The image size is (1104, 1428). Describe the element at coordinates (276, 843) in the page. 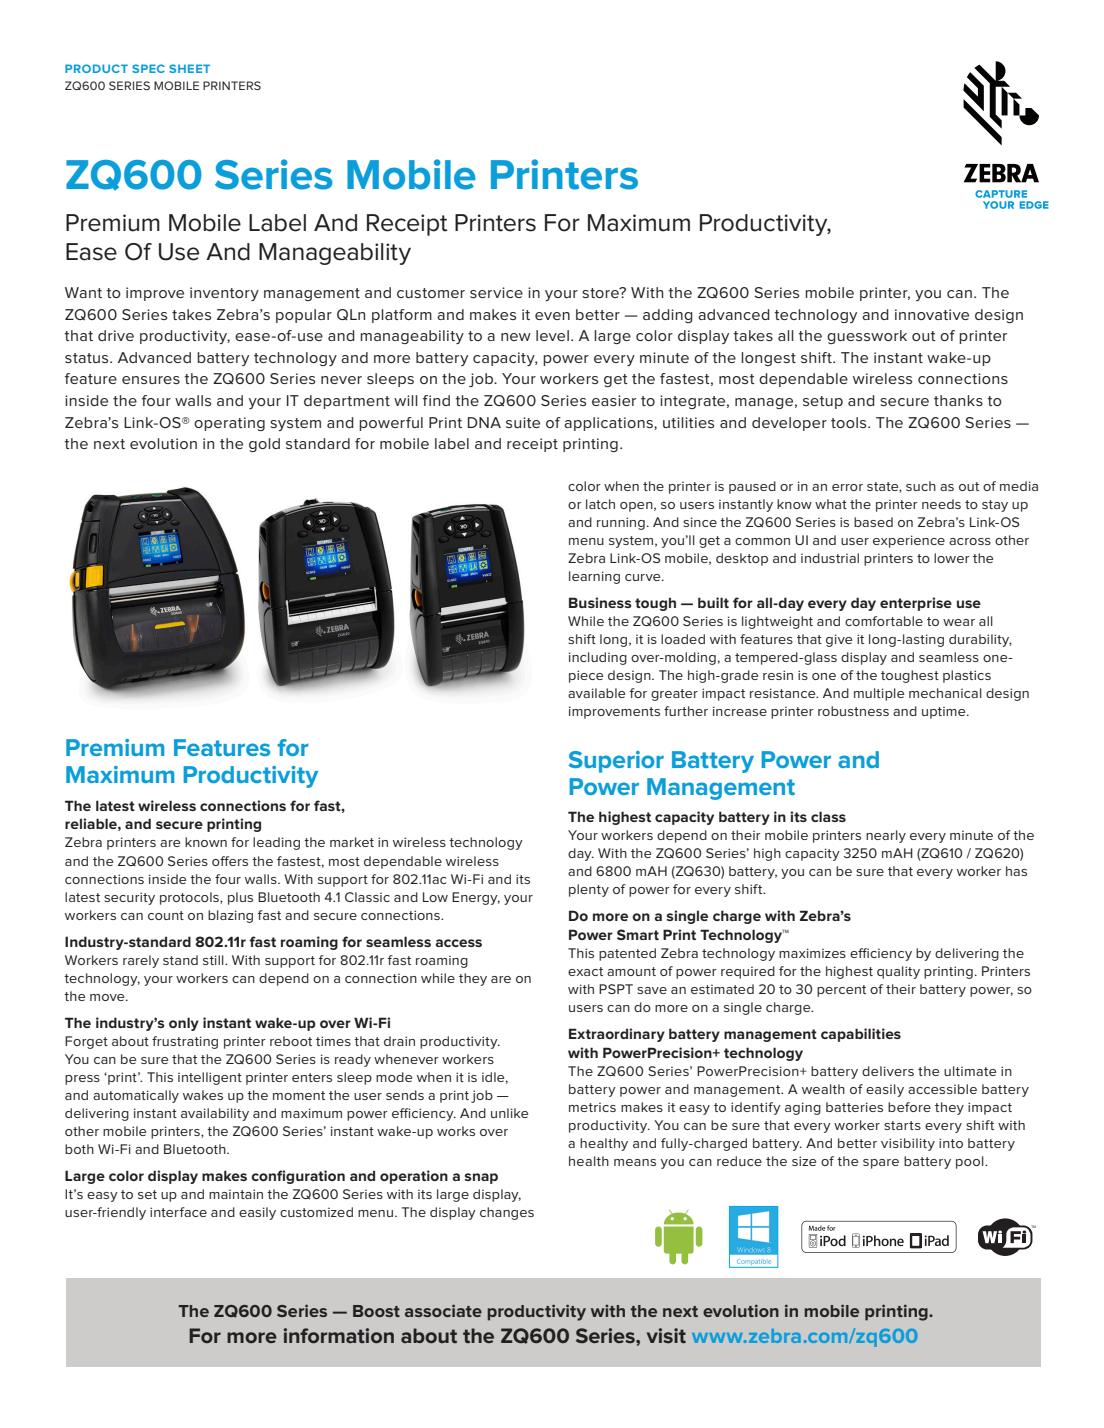

I see `leading` at that location.
